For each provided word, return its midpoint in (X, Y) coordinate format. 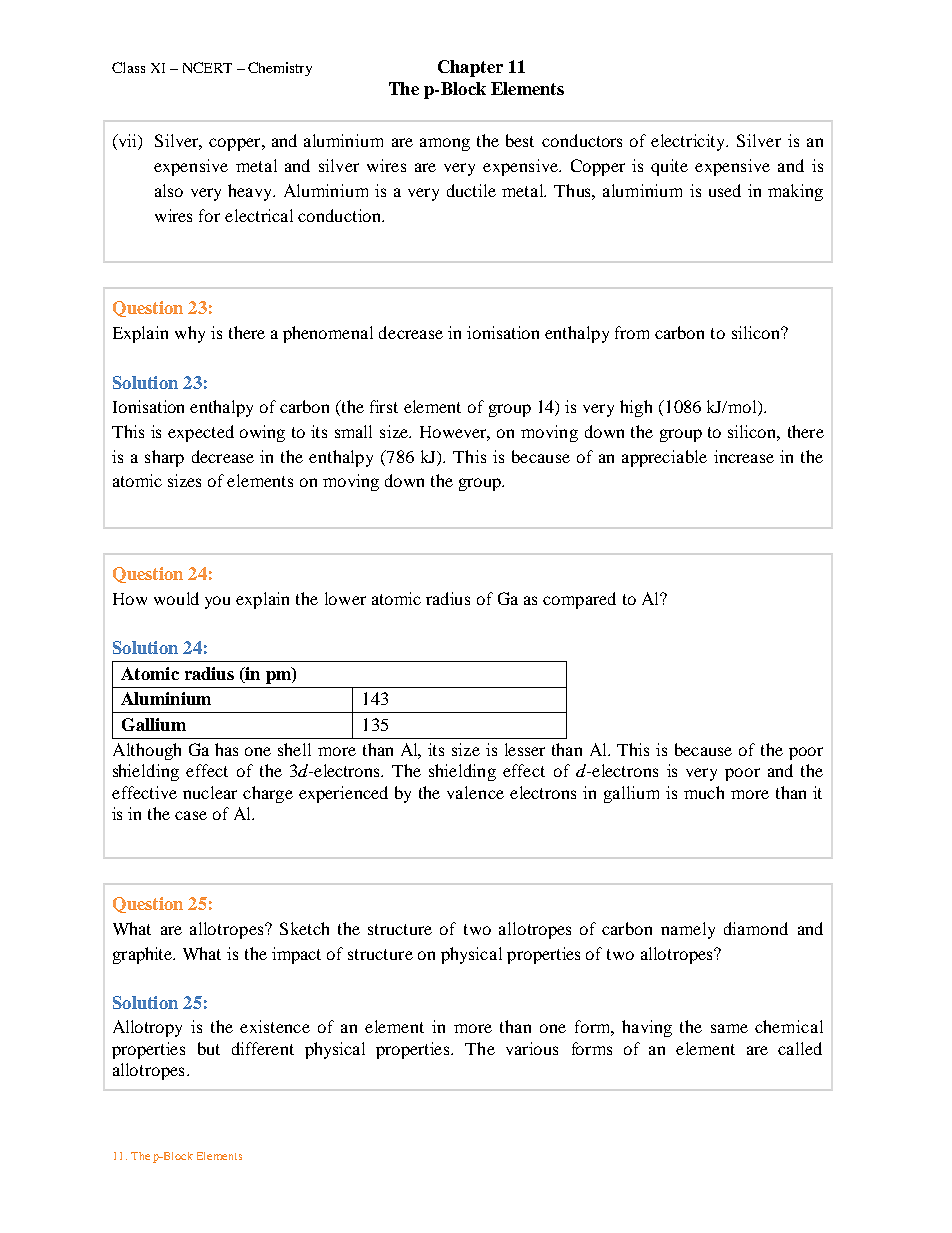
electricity (689, 142)
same (729, 1028)
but (209, 1048)
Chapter (470, 68)
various (532, 1048)
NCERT (207, 67)
